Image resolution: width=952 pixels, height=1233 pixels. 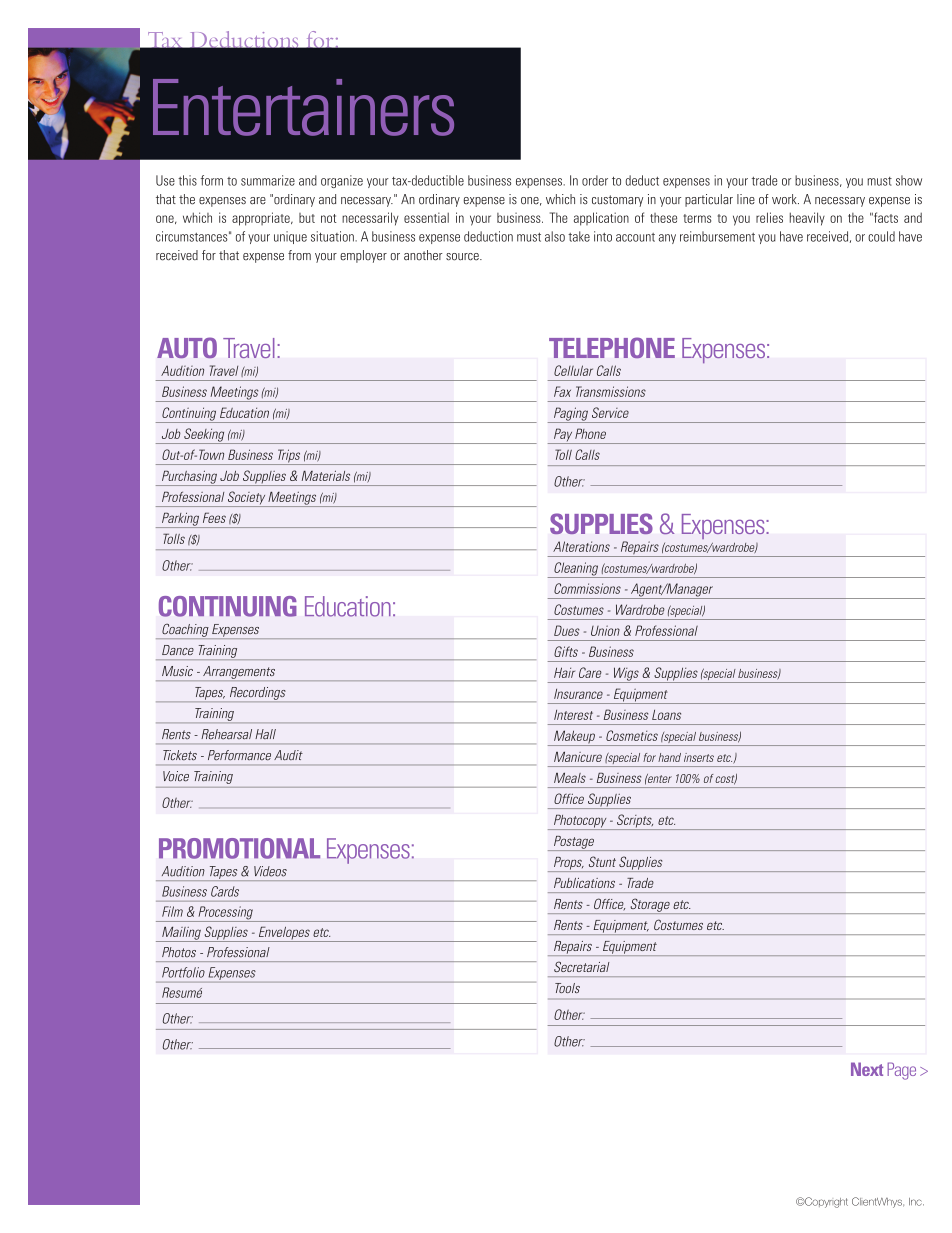 I want to click on appropriate, so click(x=262, y=219).
